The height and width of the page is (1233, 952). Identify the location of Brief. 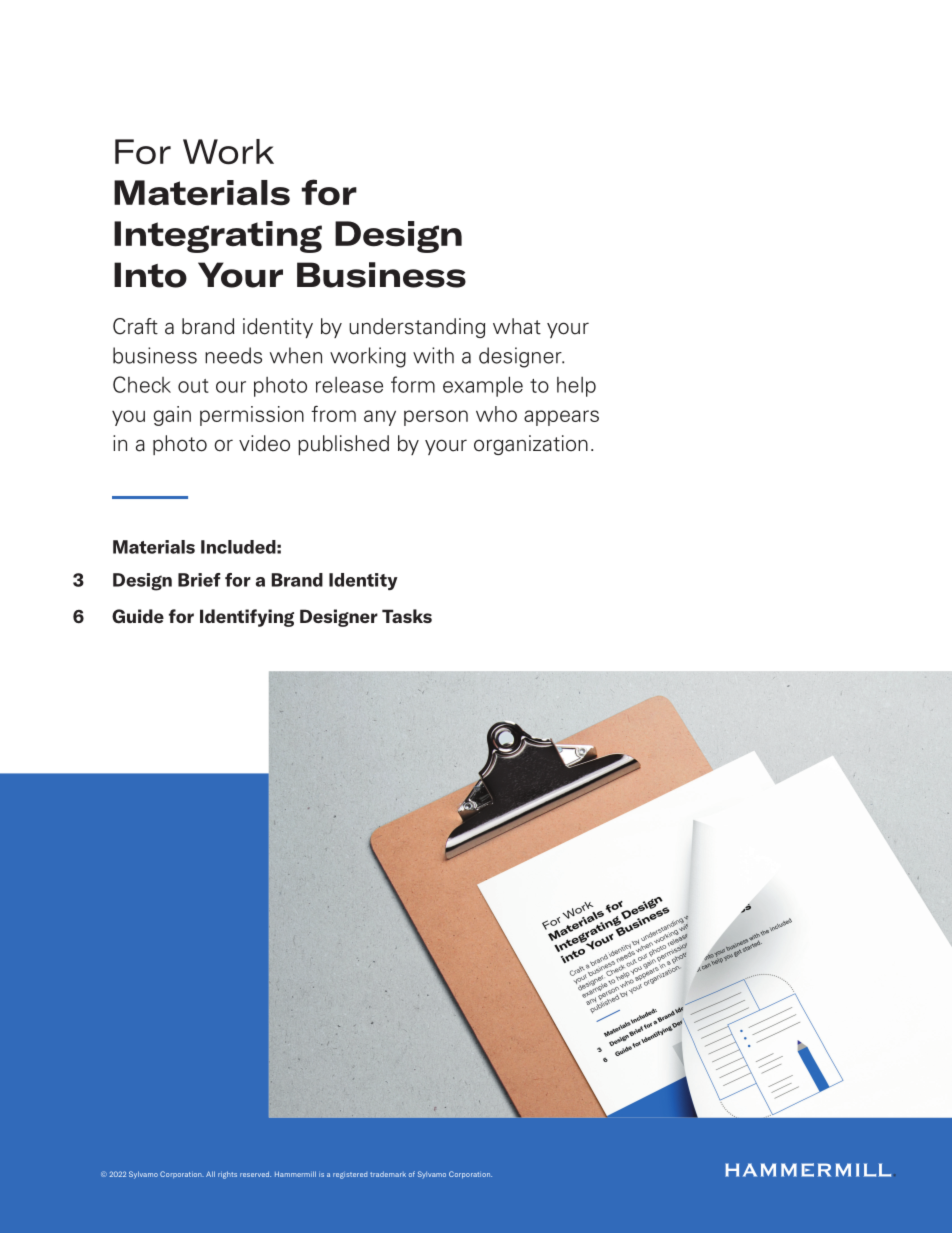
(199, 580).
